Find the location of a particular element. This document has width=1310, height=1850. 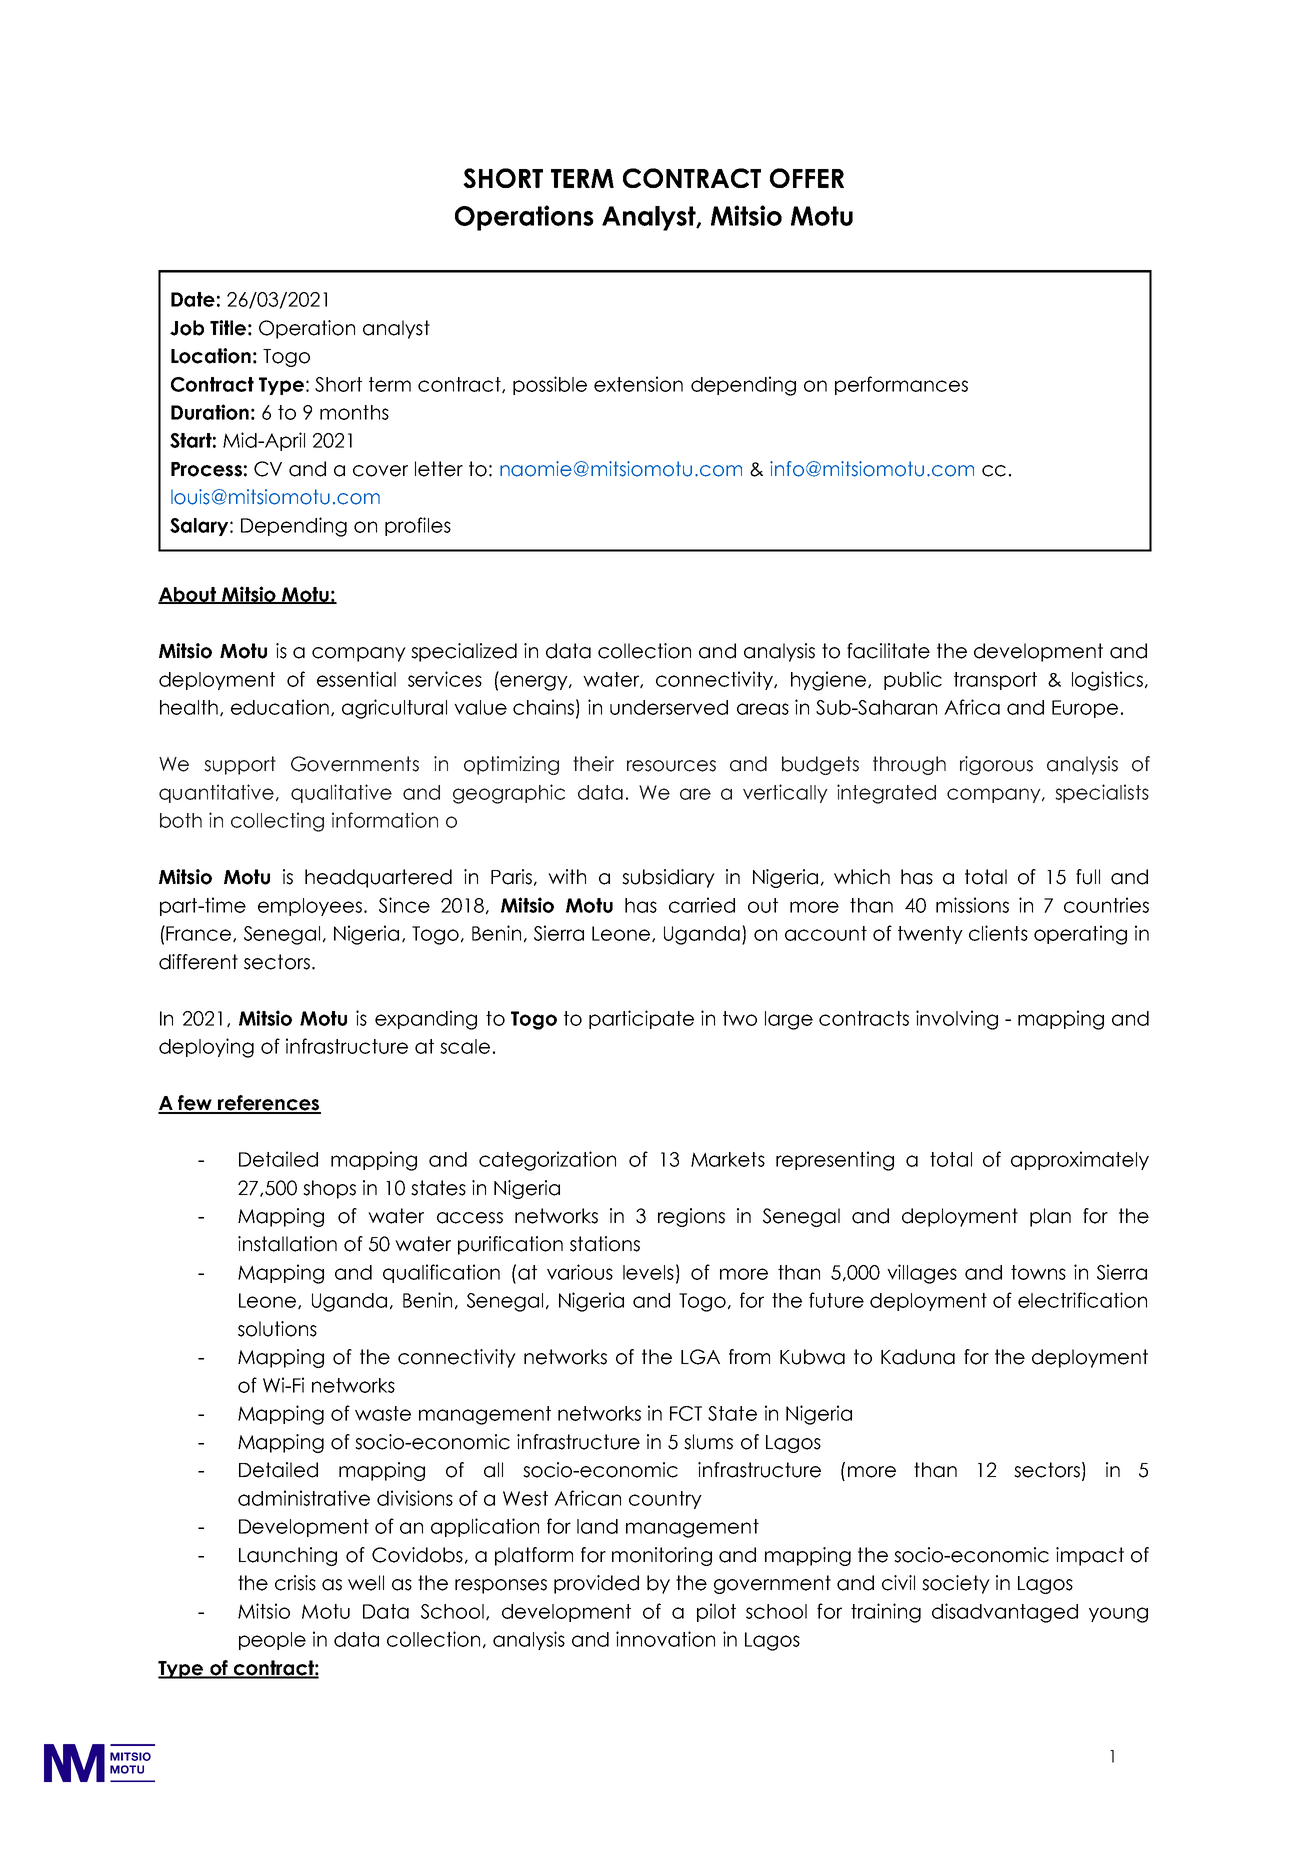

monitoring is located at coordinates (662, 1556).
